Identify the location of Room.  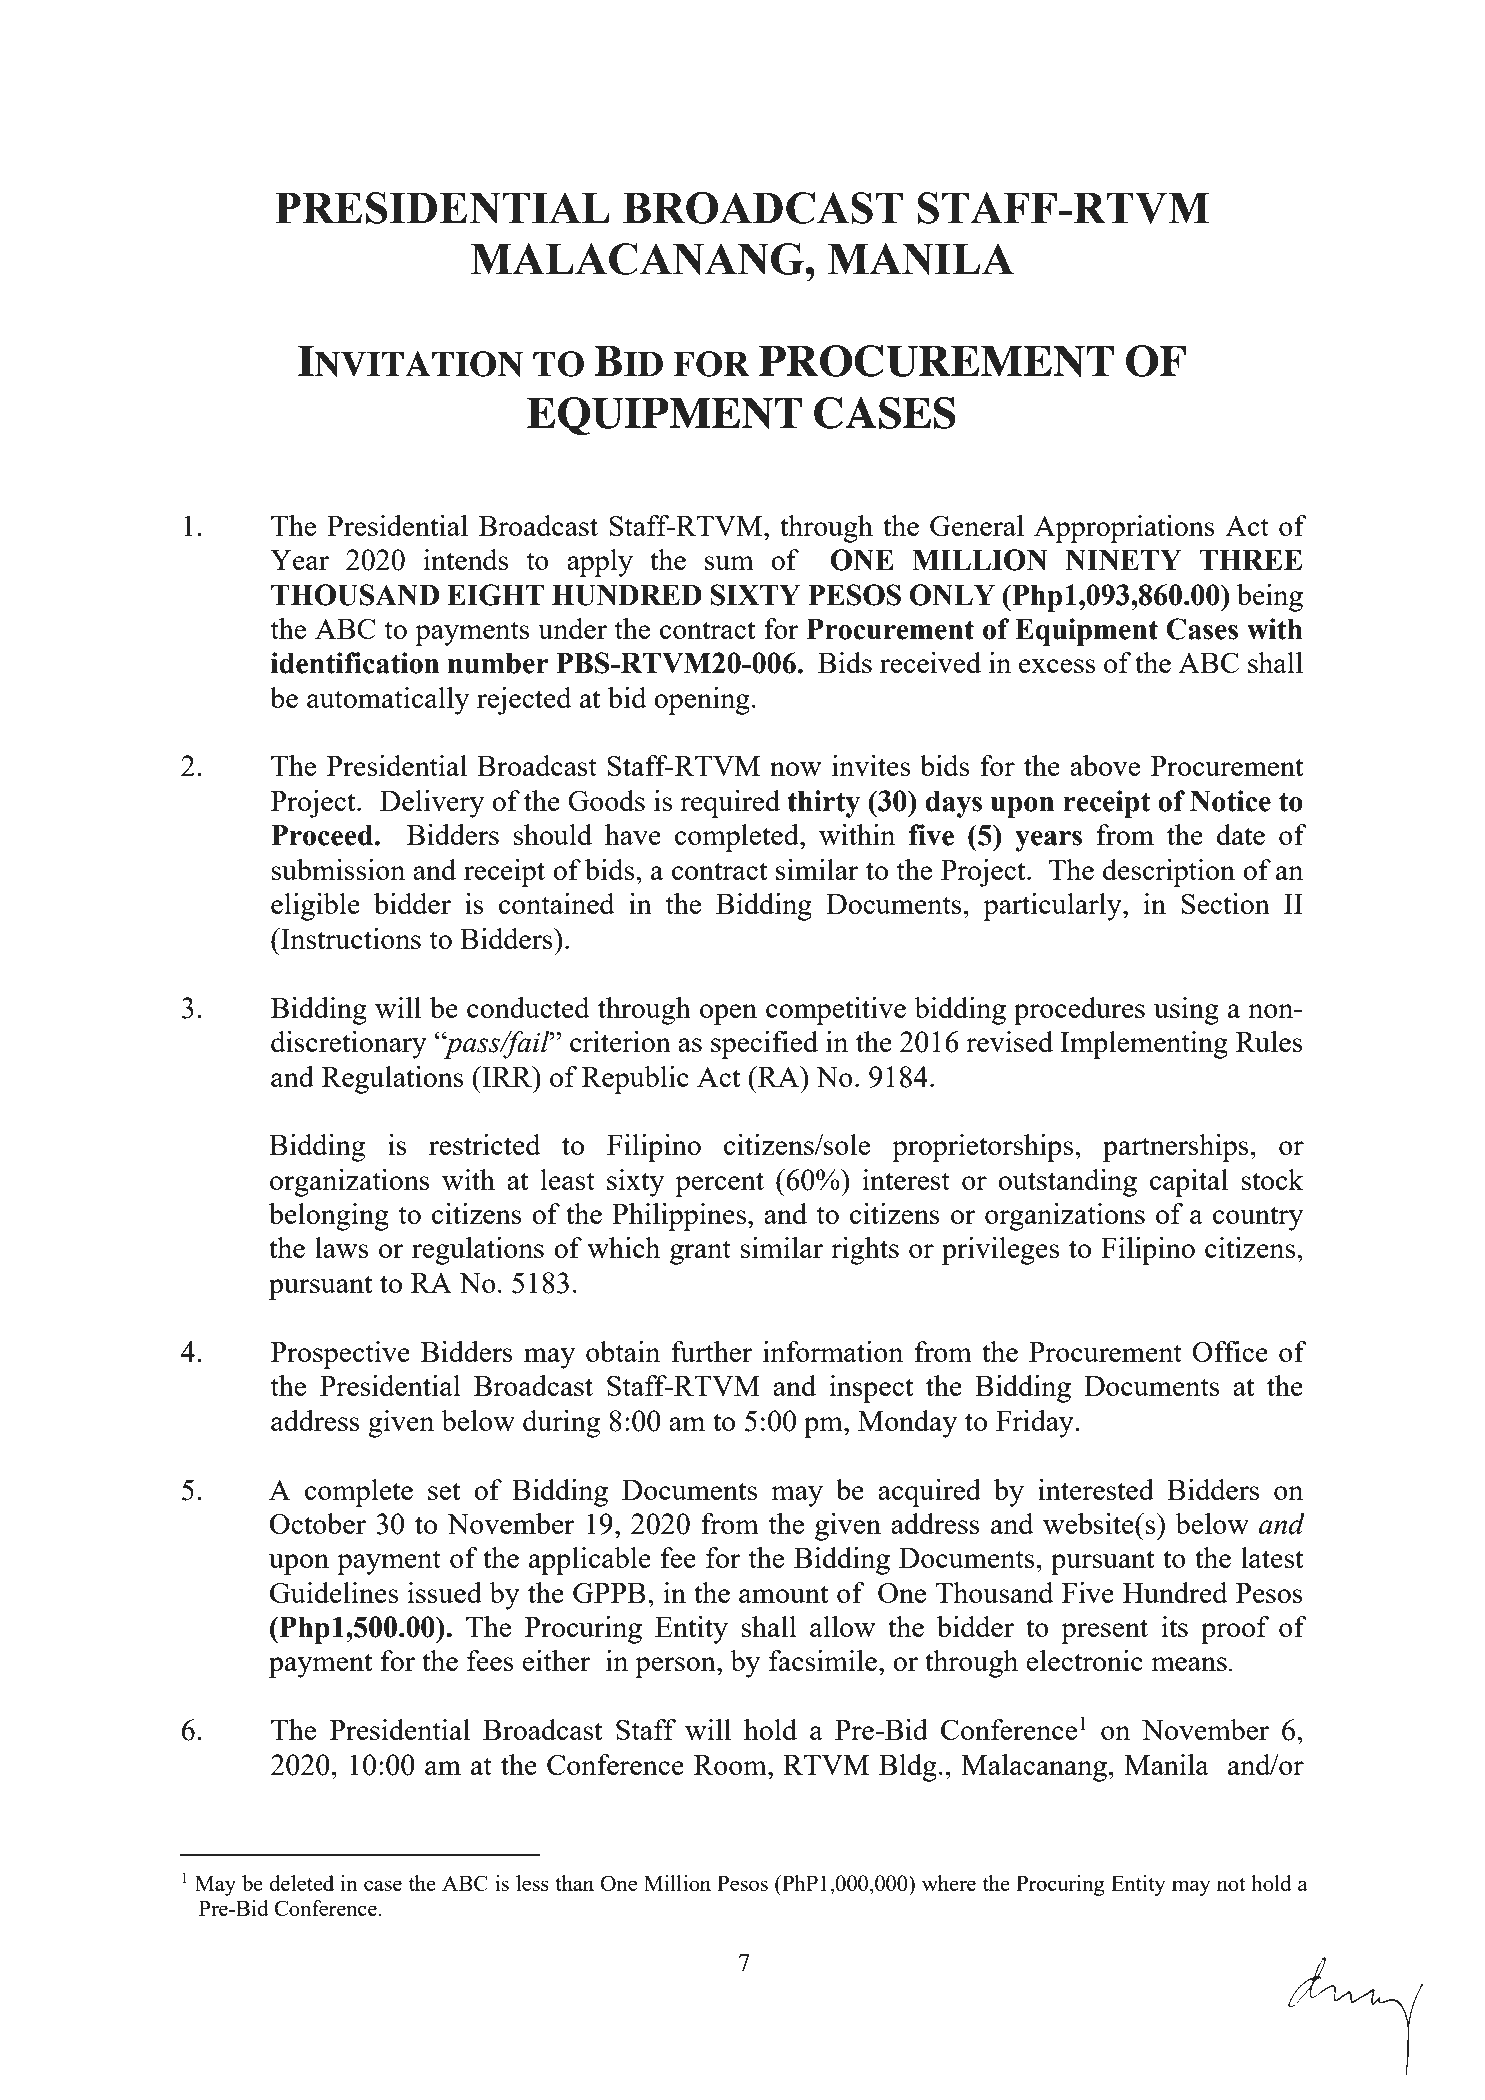
(731, 1765).
